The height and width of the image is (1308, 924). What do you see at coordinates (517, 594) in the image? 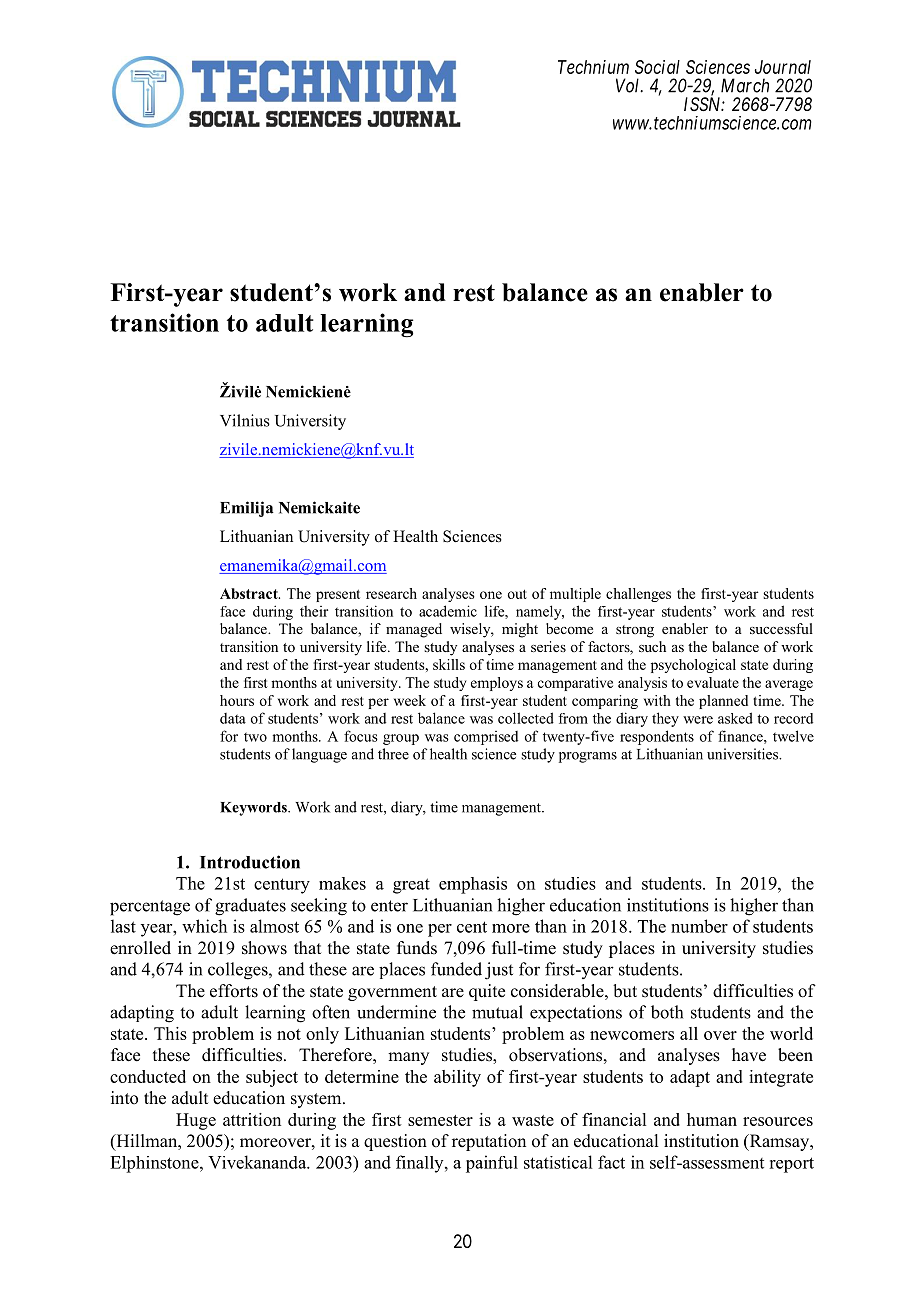
I see `out` at bounding box center [517, 594].
